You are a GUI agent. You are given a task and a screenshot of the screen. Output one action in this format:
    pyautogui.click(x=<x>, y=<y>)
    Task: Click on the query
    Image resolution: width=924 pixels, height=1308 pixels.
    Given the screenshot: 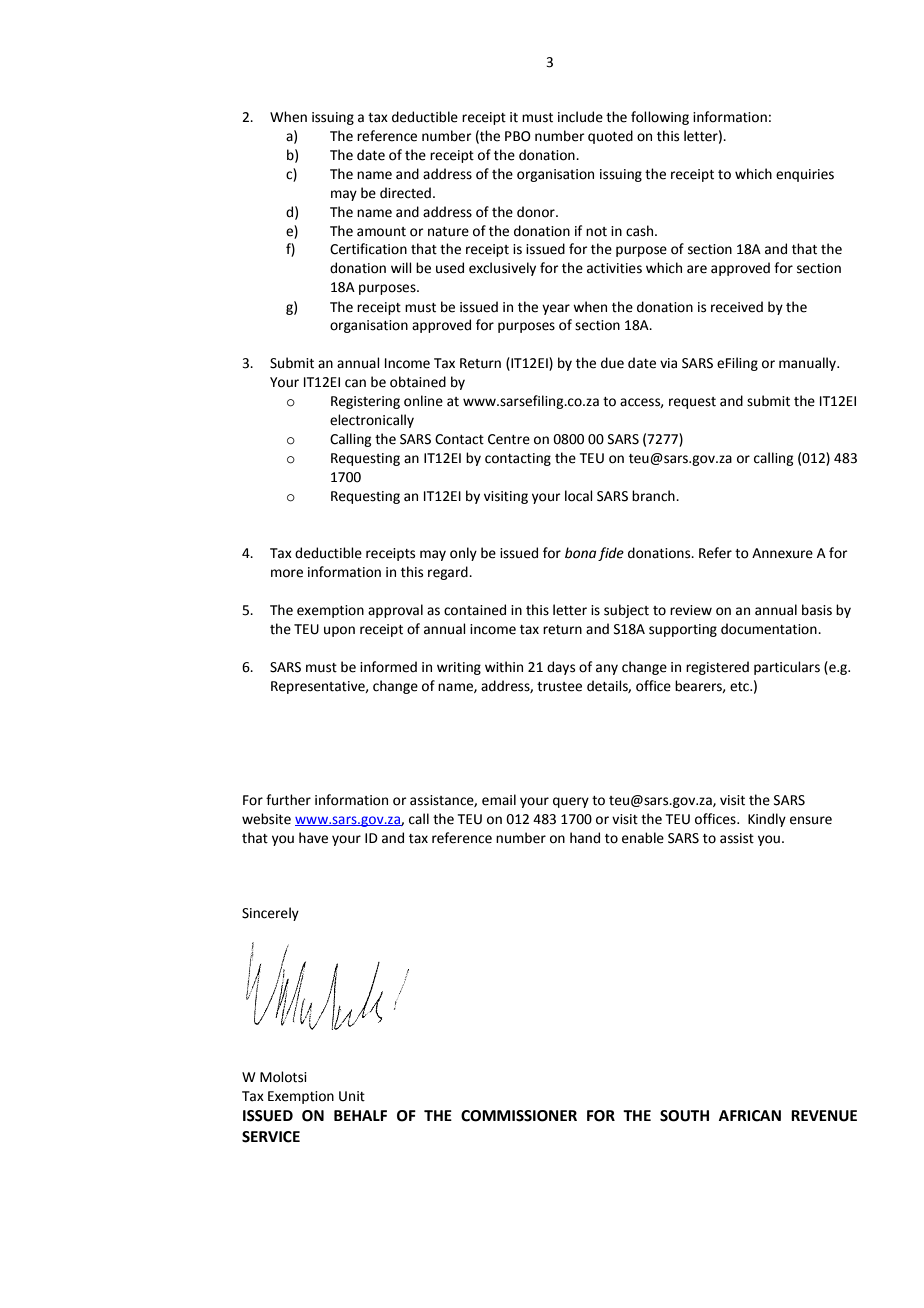 What is the action you would take?
    pyautogui.click(x=571, y=802)
